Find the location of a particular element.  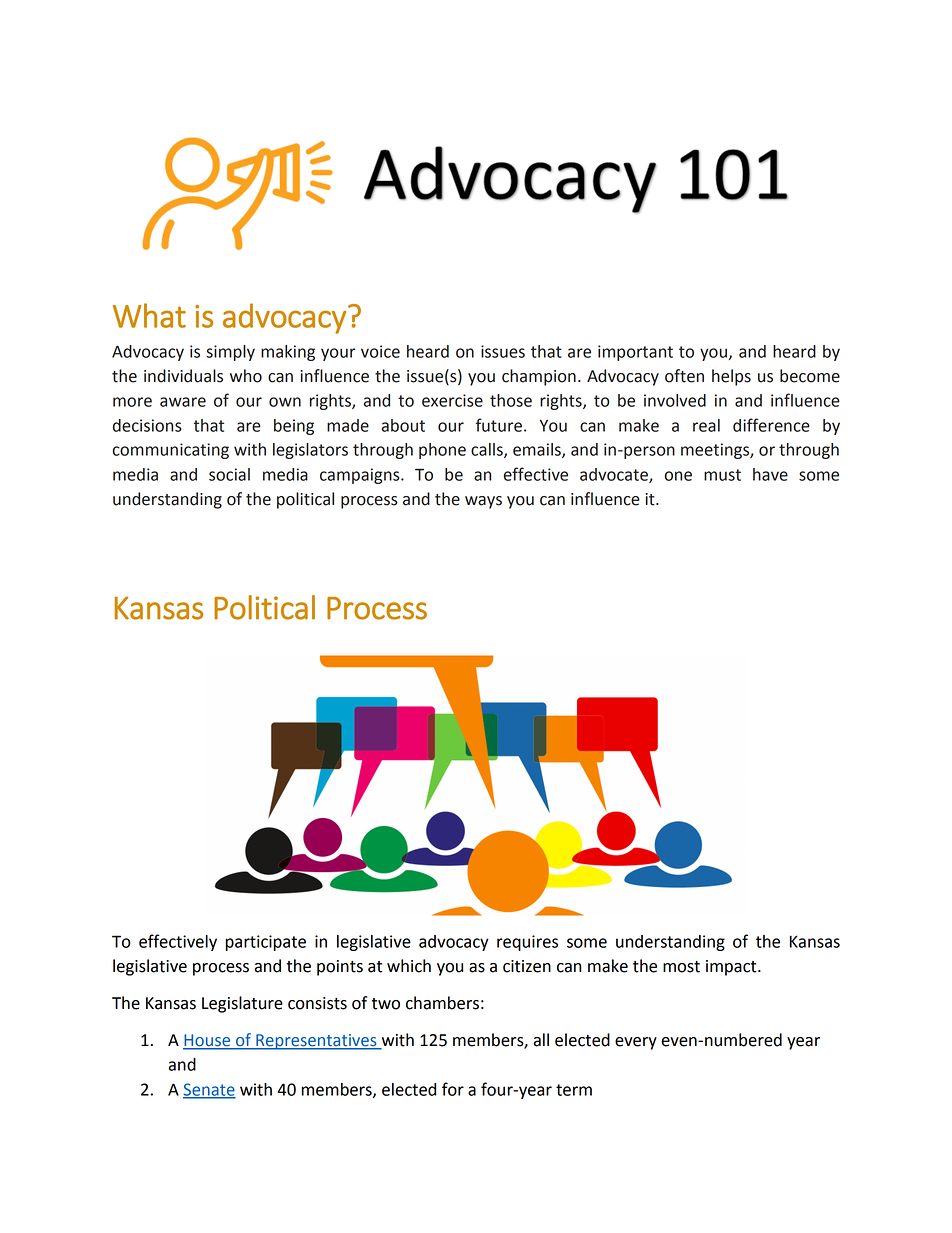

must is located at coordinates (722, 475).
